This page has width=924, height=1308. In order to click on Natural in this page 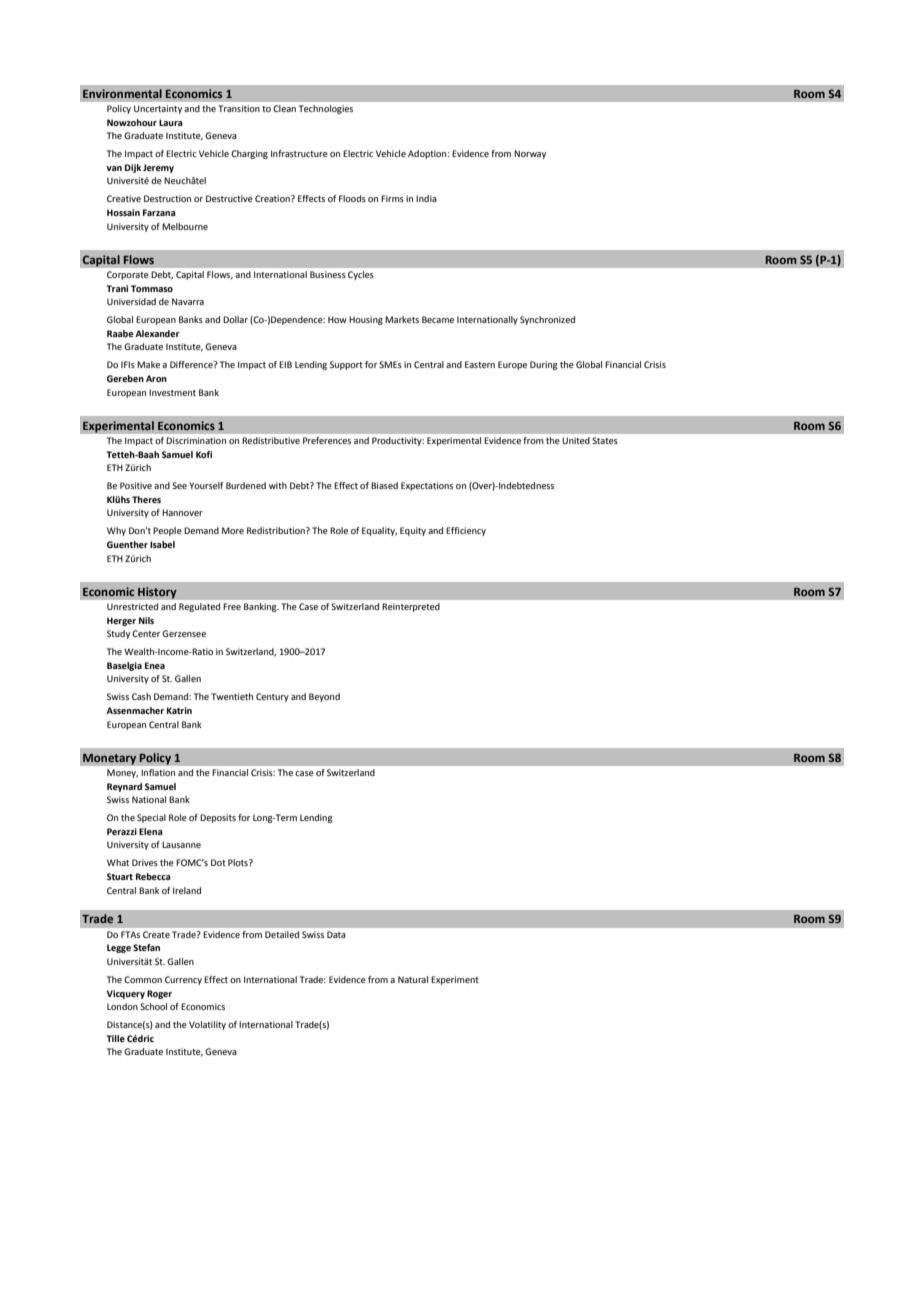, I will do `click(413, 979)`.
